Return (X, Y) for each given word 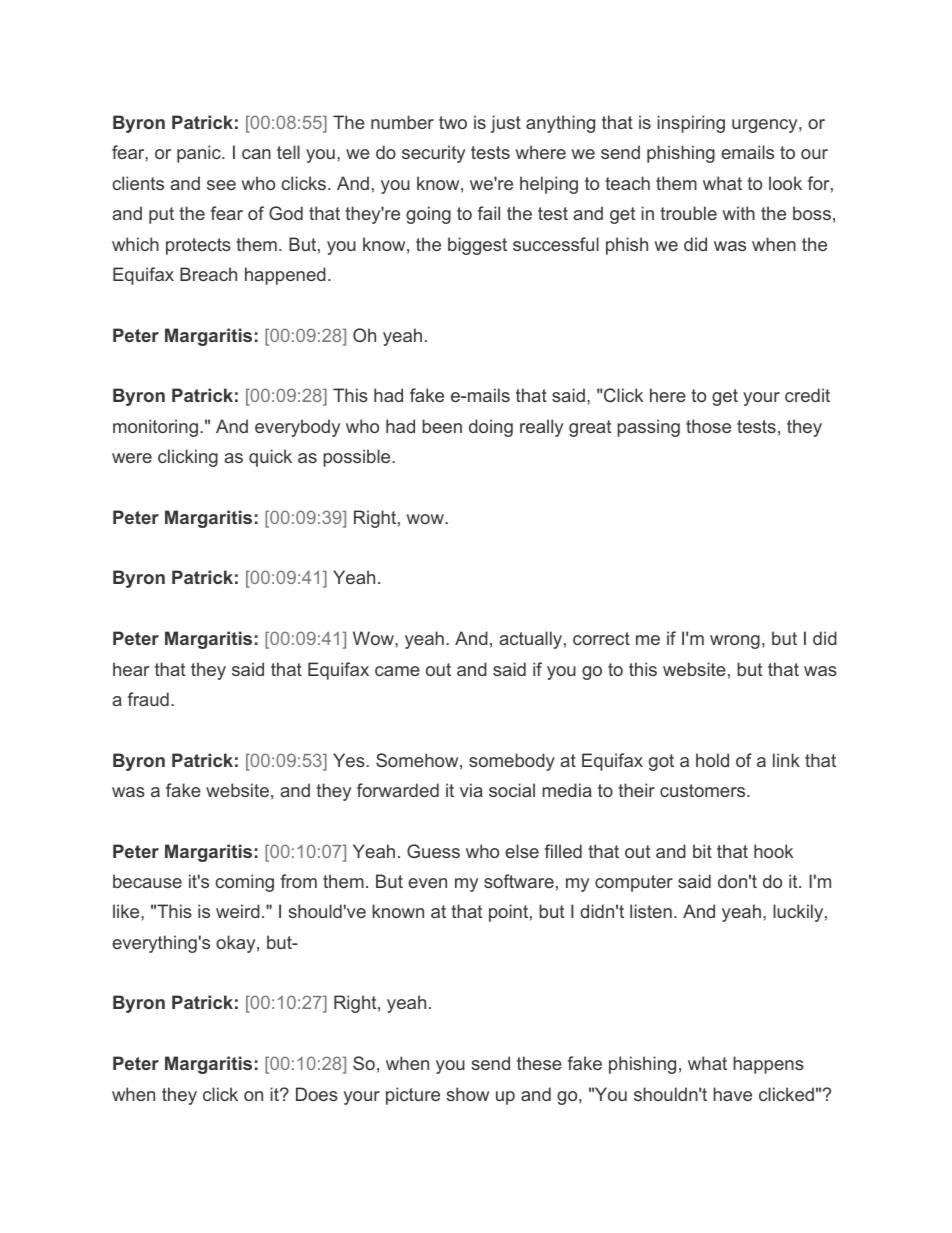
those (708, 426)
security (433, 154)
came (397, 671)
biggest (477, 246)
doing (491, 428)
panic (200, 154)
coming (244, 883)
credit (807, 395)
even (427, 883)
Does (317, 1094)
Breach (208, 274)
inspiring (691, 124)
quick (270, 458)
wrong (735, 642)
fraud (148, 699)
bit (702, 851)
